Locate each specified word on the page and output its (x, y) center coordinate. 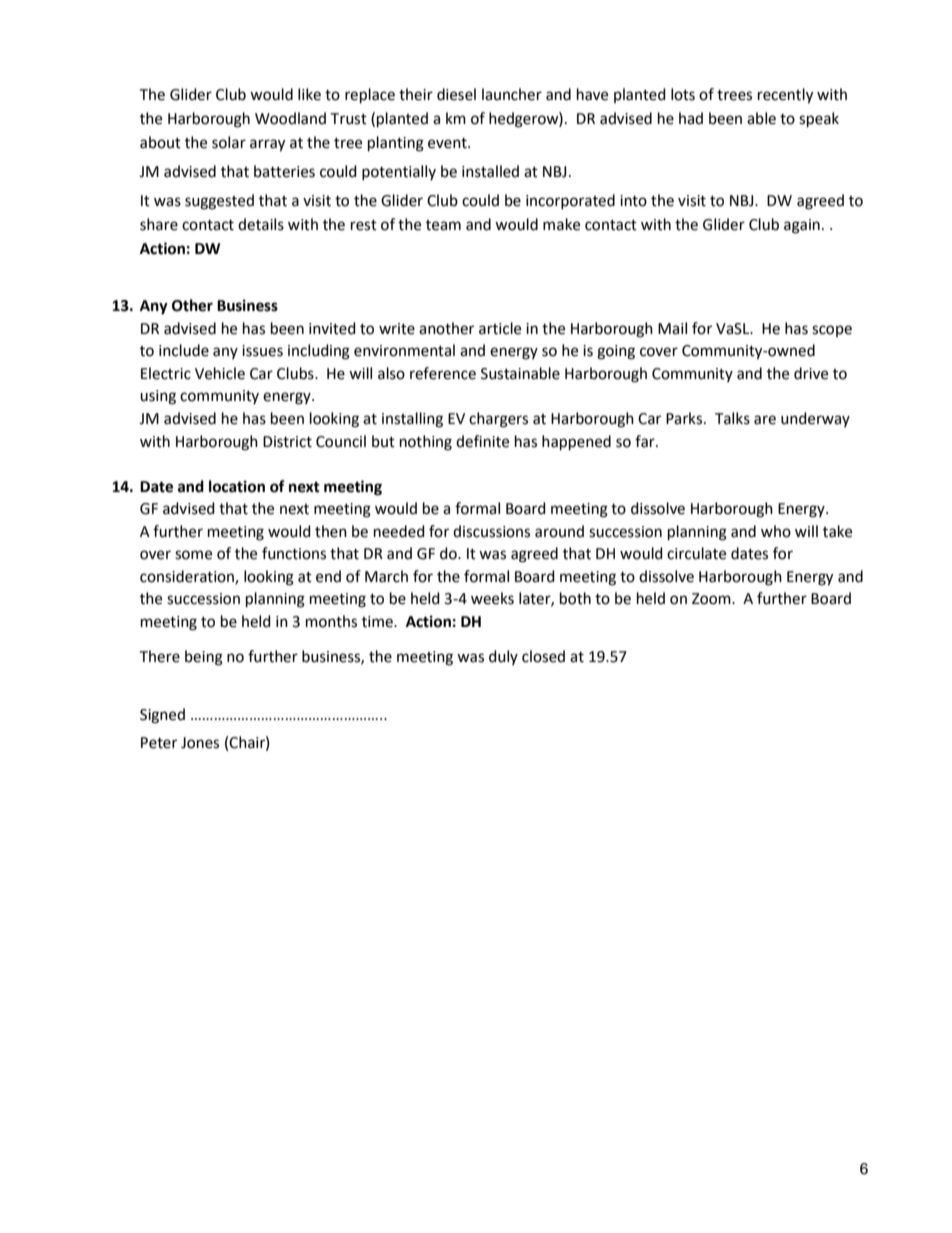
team (443, 225)
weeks (492, 598)
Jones (200, 743)
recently (785, 96)
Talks (732, 418)
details (261, 224)
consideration (188, 577)
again (802, 226)
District (287, 442)
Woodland (290, 118)
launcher (512, 94)
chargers (498, 420)
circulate (696, 553)
